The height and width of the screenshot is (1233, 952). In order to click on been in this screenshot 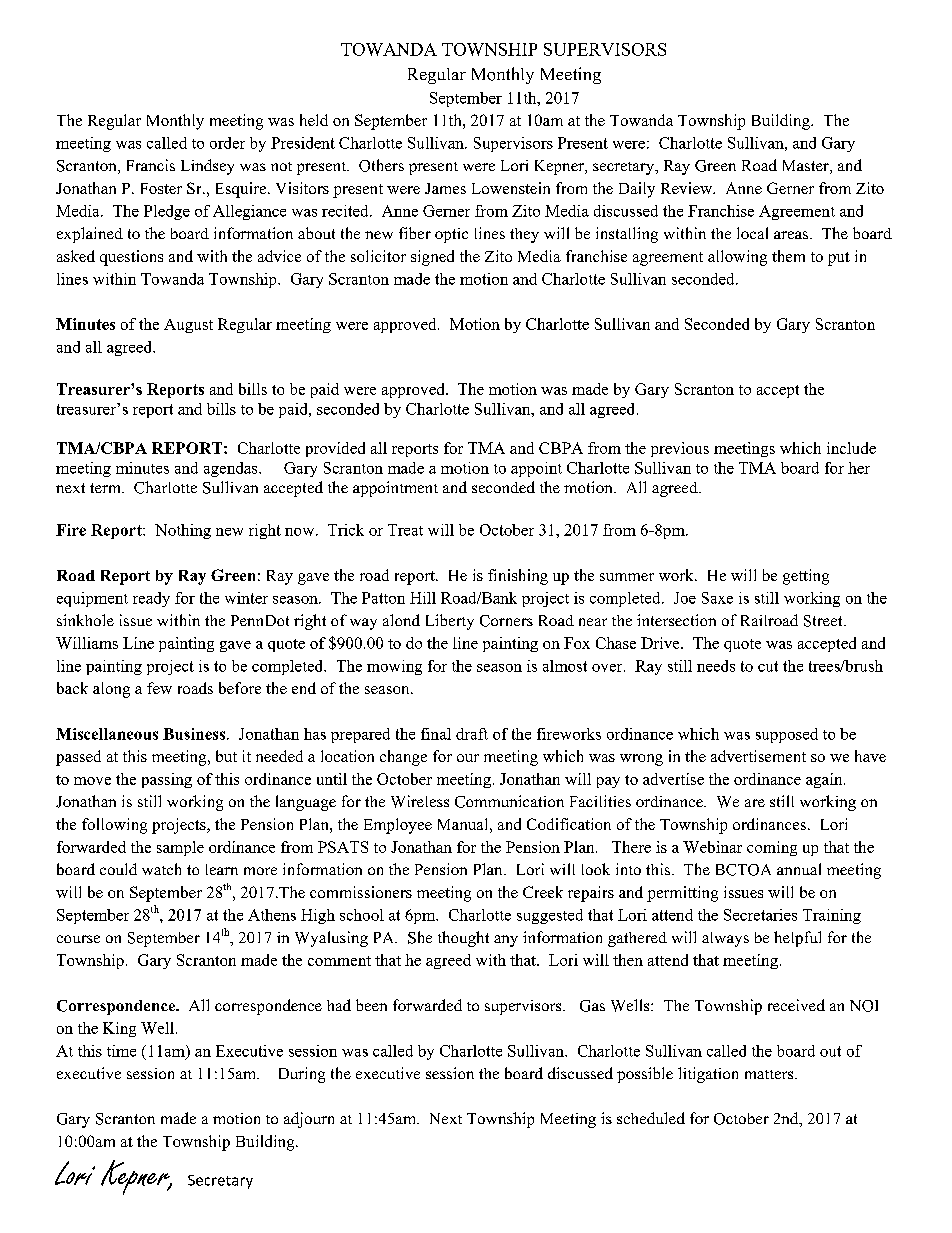, I will do `click(371, 1005)`.
